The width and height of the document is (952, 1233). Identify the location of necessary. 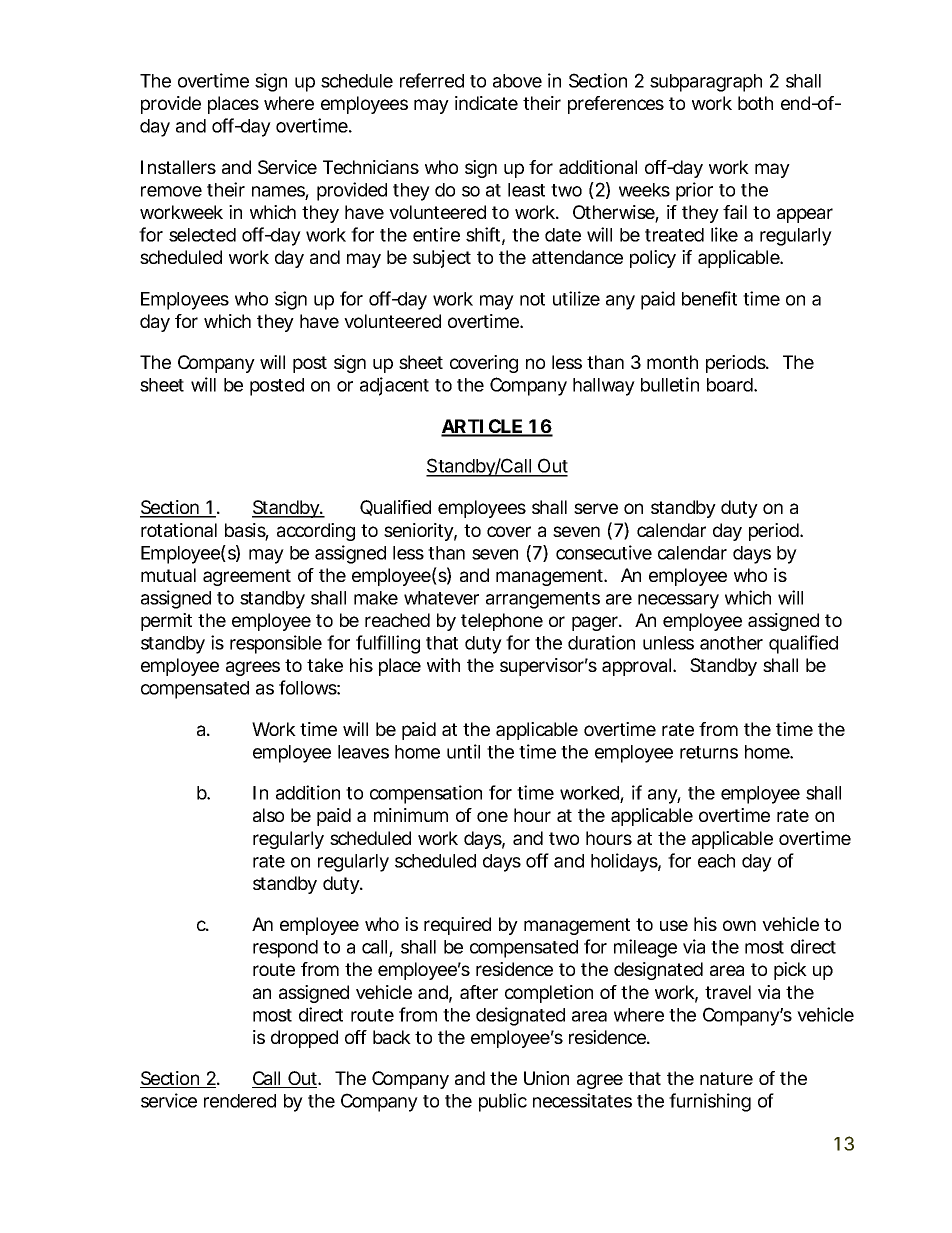
(678, 601).
